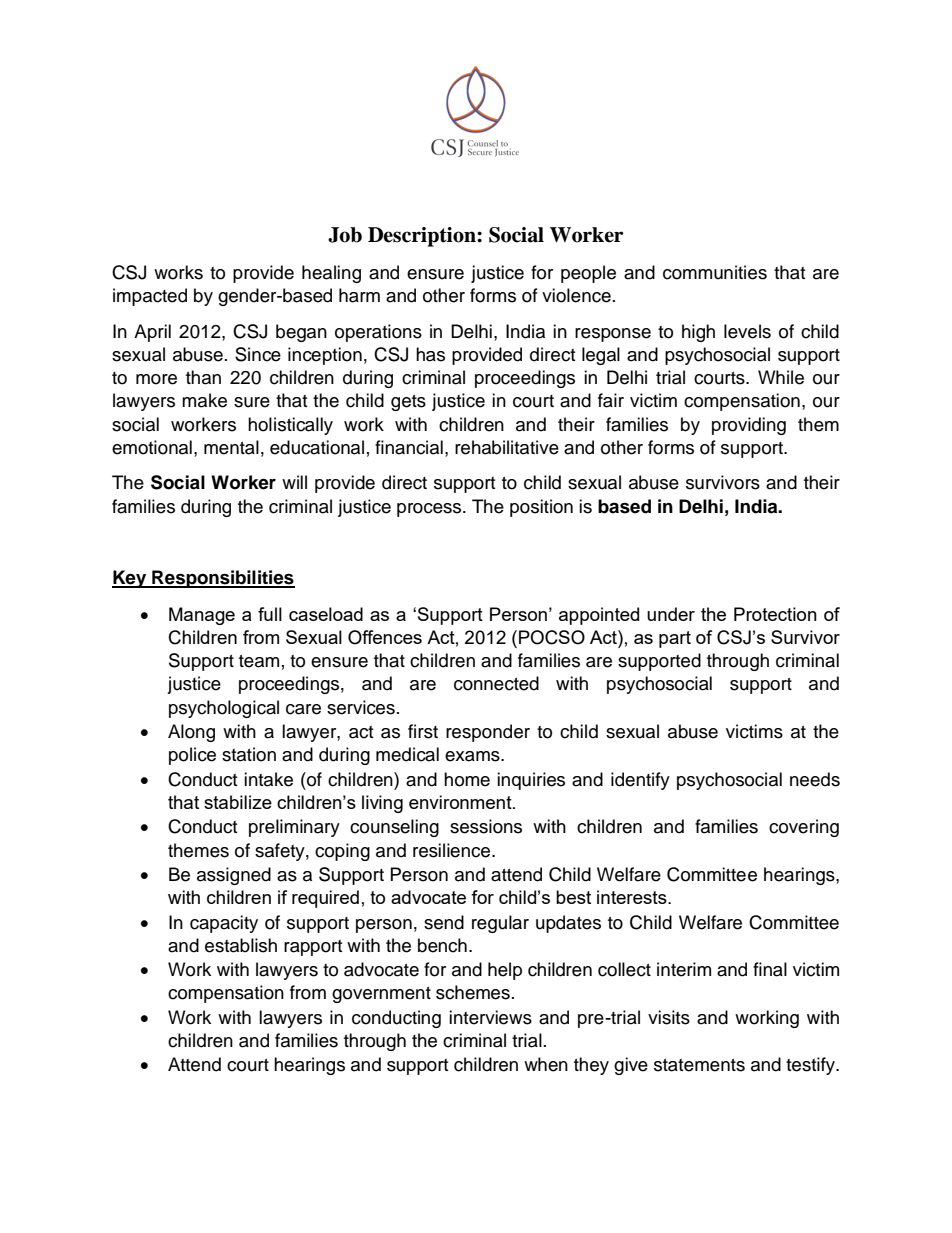 This screenshot has width=952, height=1233. What do you see at coordinates (423, 237) in the screenshot?
I see `Description` at bounding box center [423, 237].
